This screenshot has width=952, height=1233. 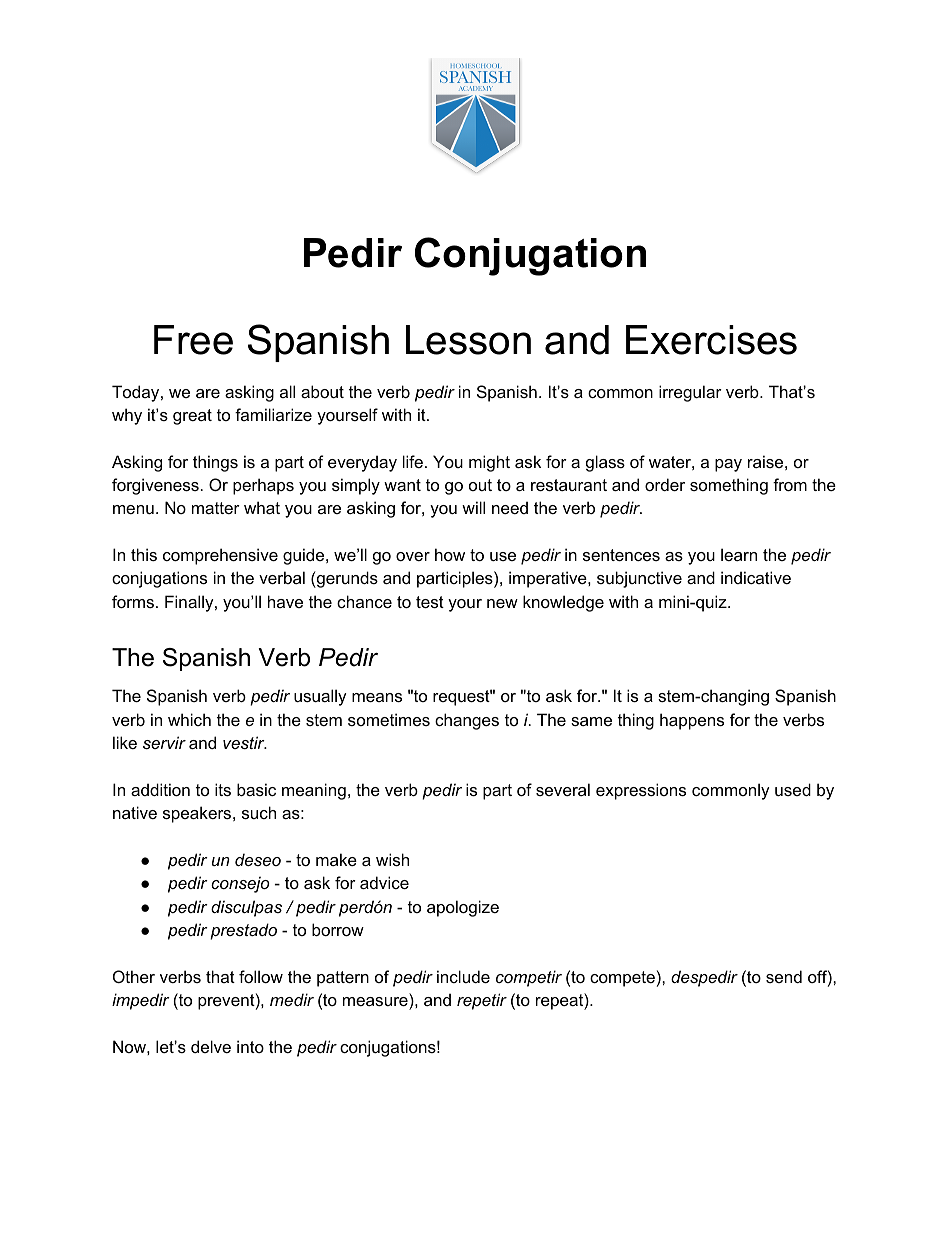 What do you see at coordinates (211, 1046) in the screenshot?
I see `delve` at bounding box center [211, 1046].
